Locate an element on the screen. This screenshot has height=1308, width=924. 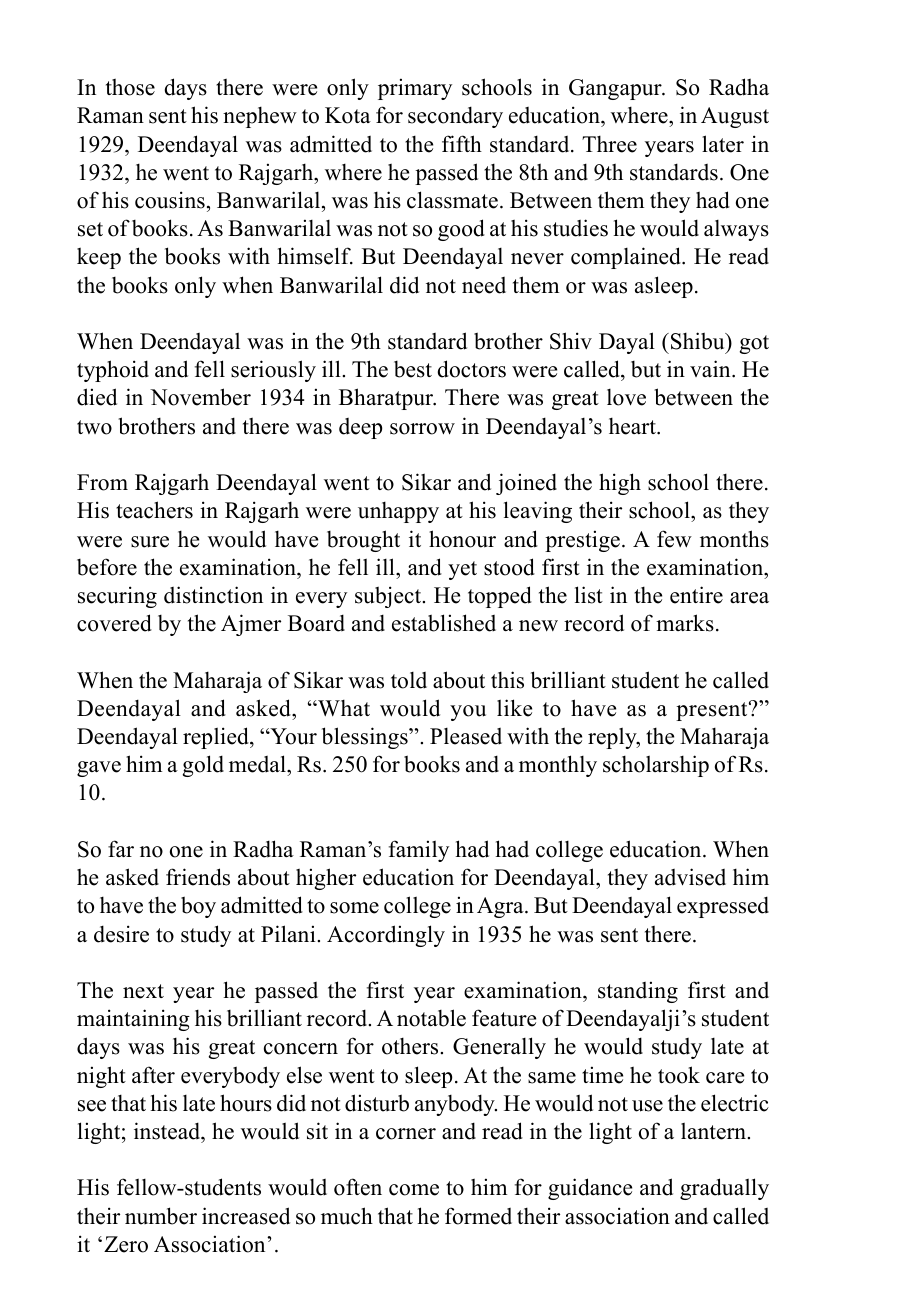
Accordingly is located at coordinates (386, 936).
